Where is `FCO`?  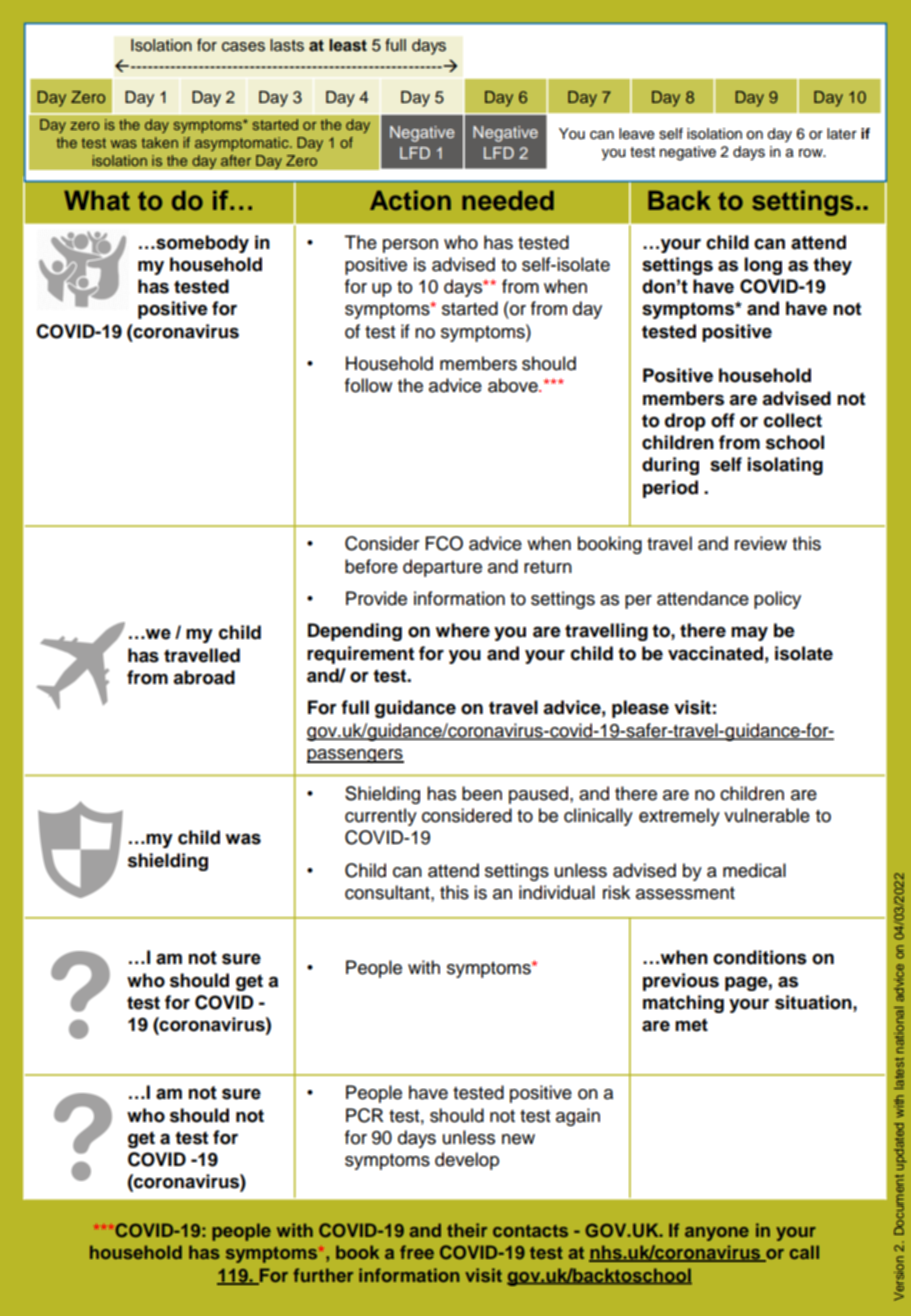 FCO is located at coordinates (444, 543).
